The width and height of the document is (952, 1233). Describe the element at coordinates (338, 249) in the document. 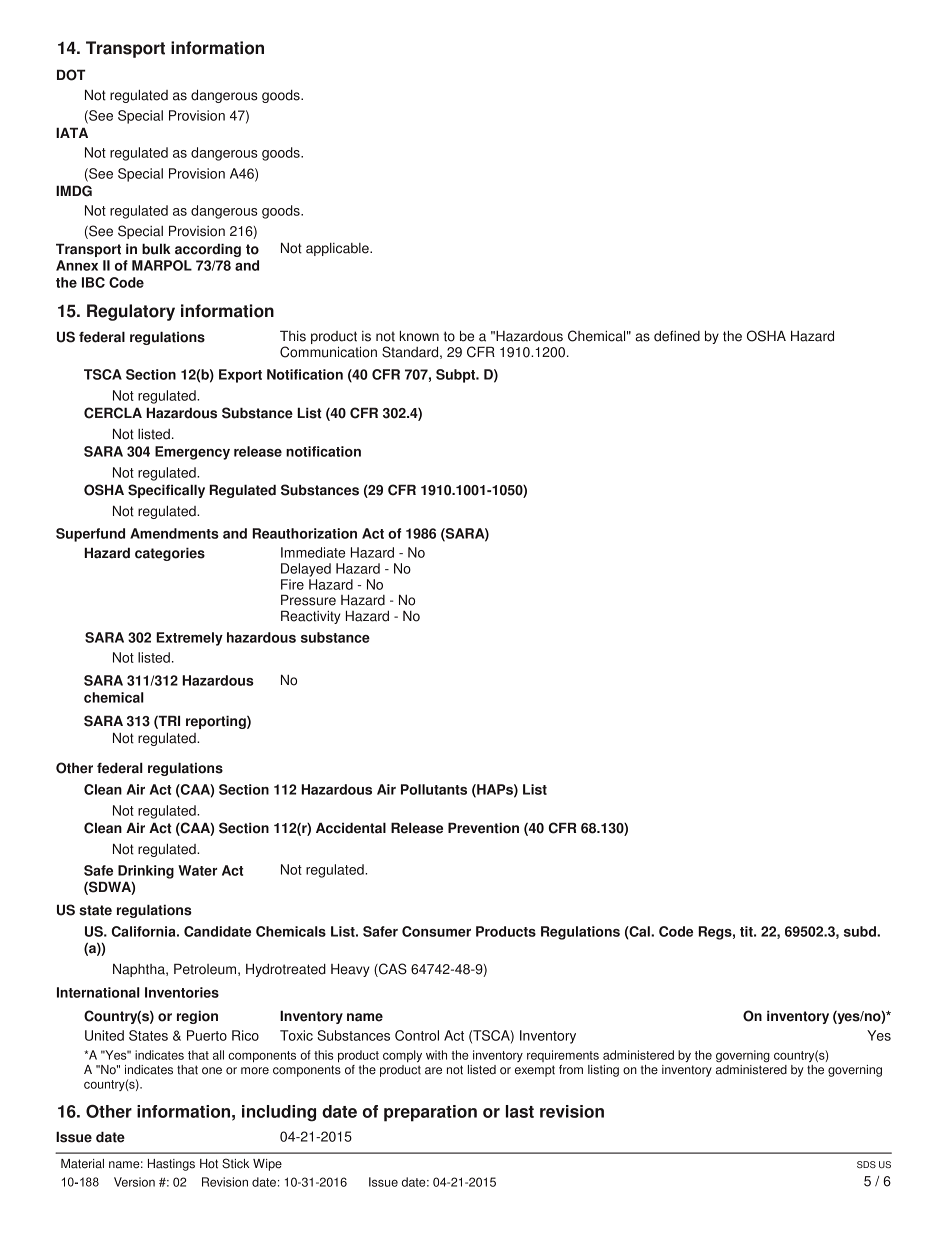

I see `applicable` at that location.
